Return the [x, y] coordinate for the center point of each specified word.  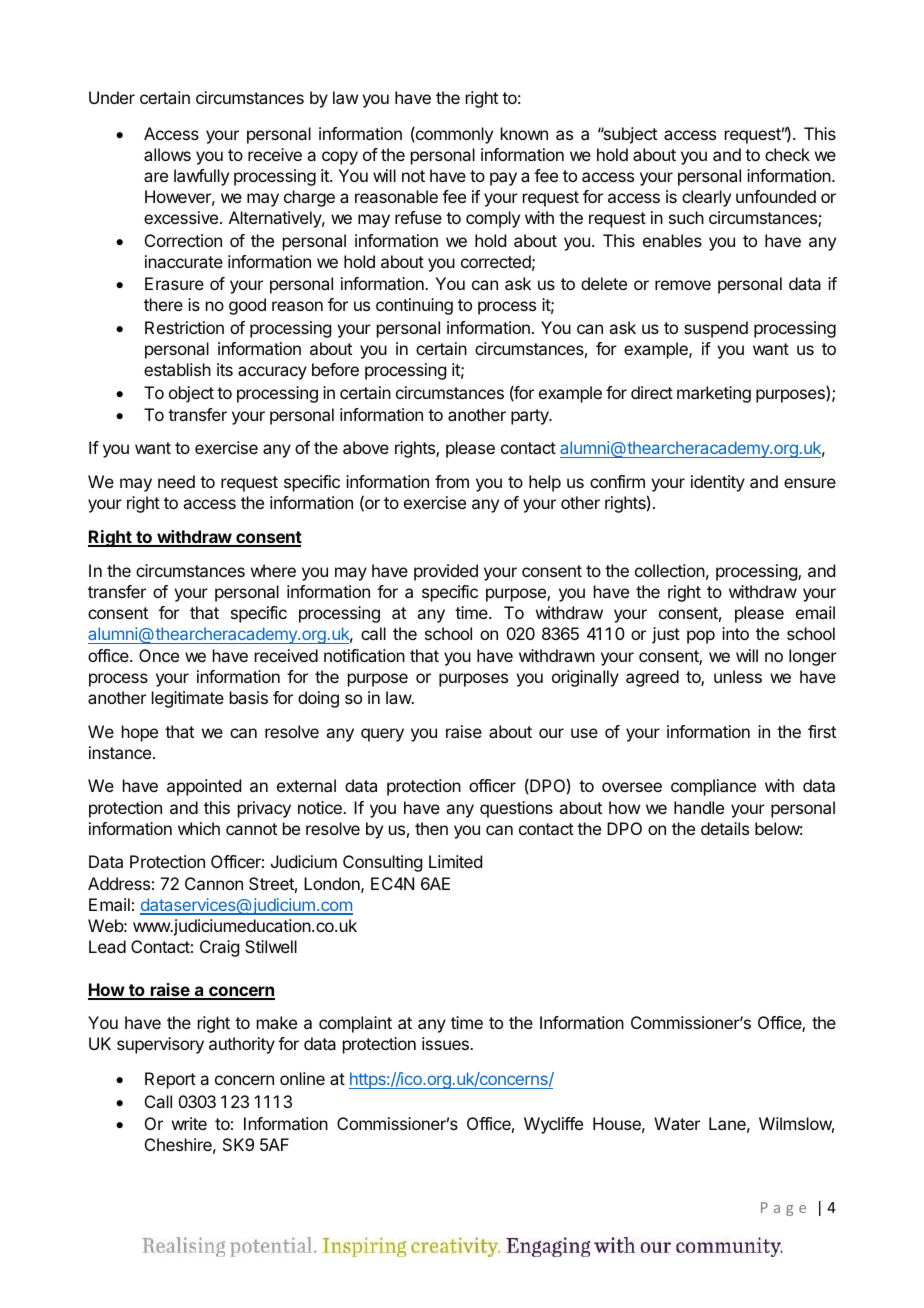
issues [446, 1043]
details [725, 828]
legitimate [188, 699]
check [787, 154]
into [735, 633]
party [531, 417]
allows [167, 154]
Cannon [214, 883]
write [189, 1123]
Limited [455, 861]
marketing [714, 394]
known [524, 133]
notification [364, 655]
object [191, 394]
